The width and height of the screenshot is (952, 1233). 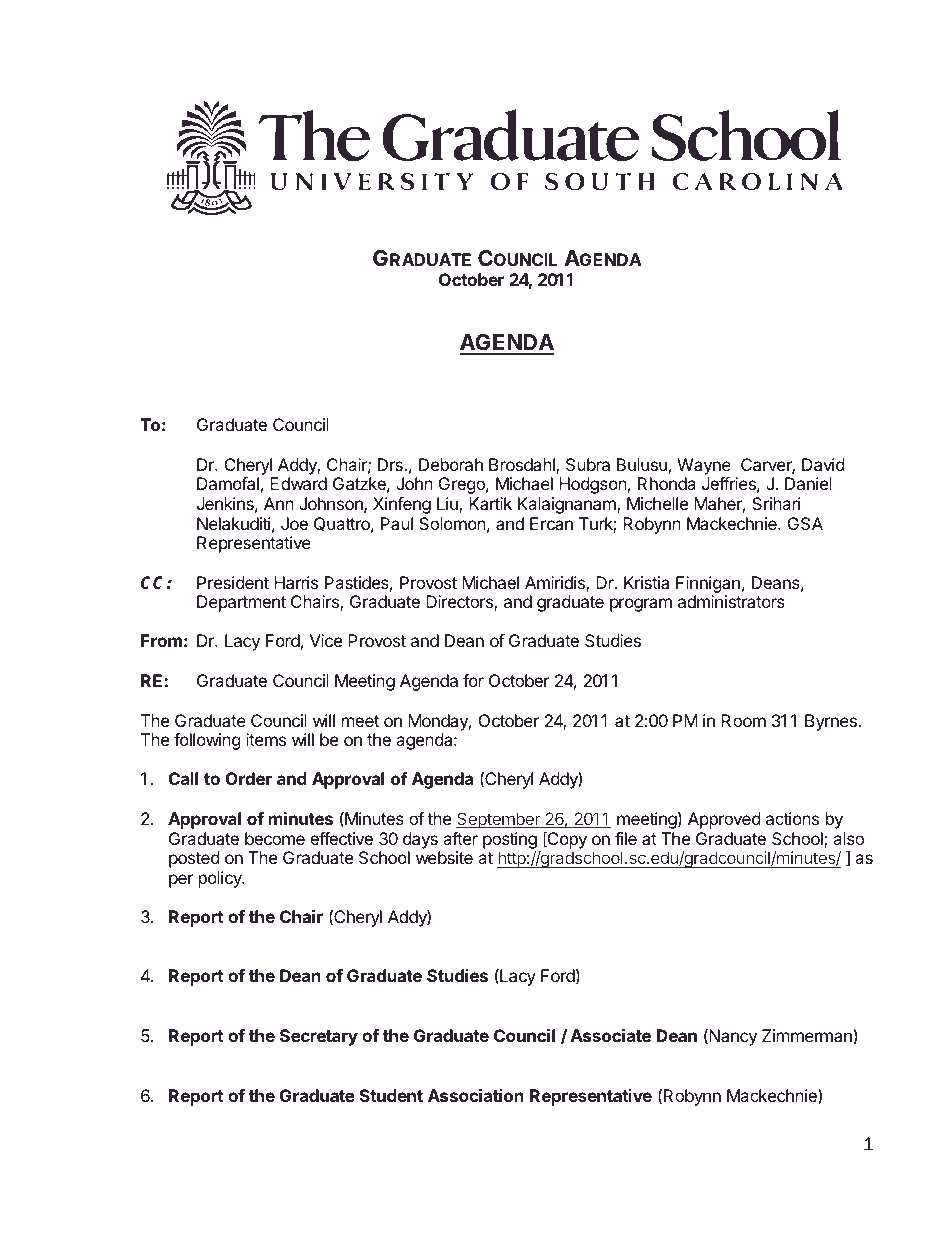 I want to click on Edward, so click(x=298, y=483).
